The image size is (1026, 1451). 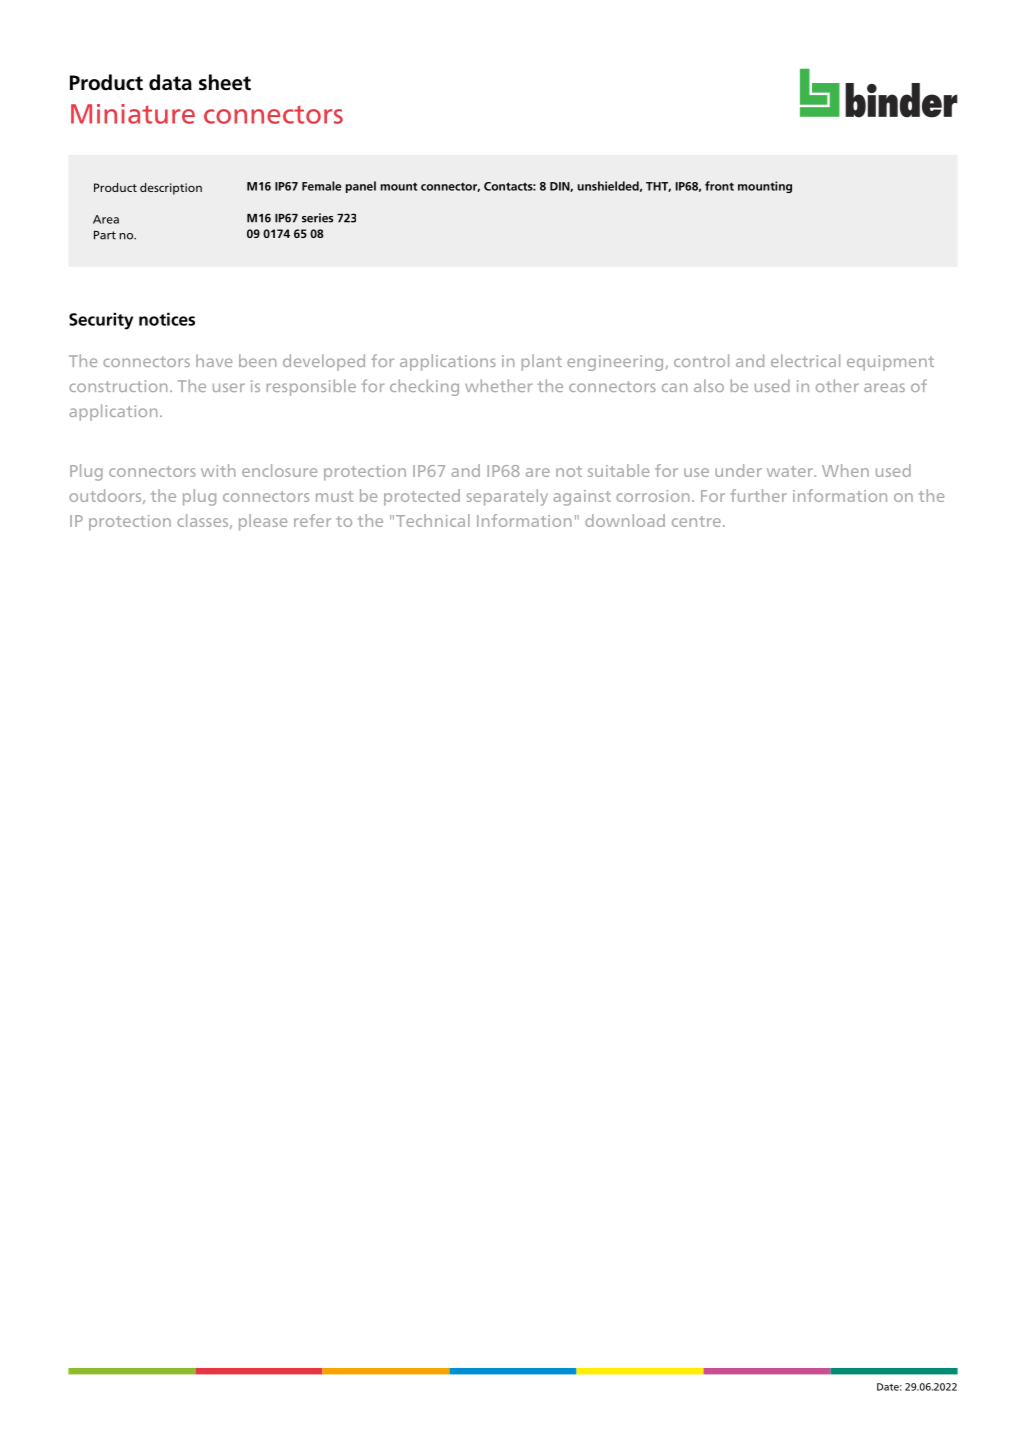 I want to click on front, so click(x=719, y=186).
